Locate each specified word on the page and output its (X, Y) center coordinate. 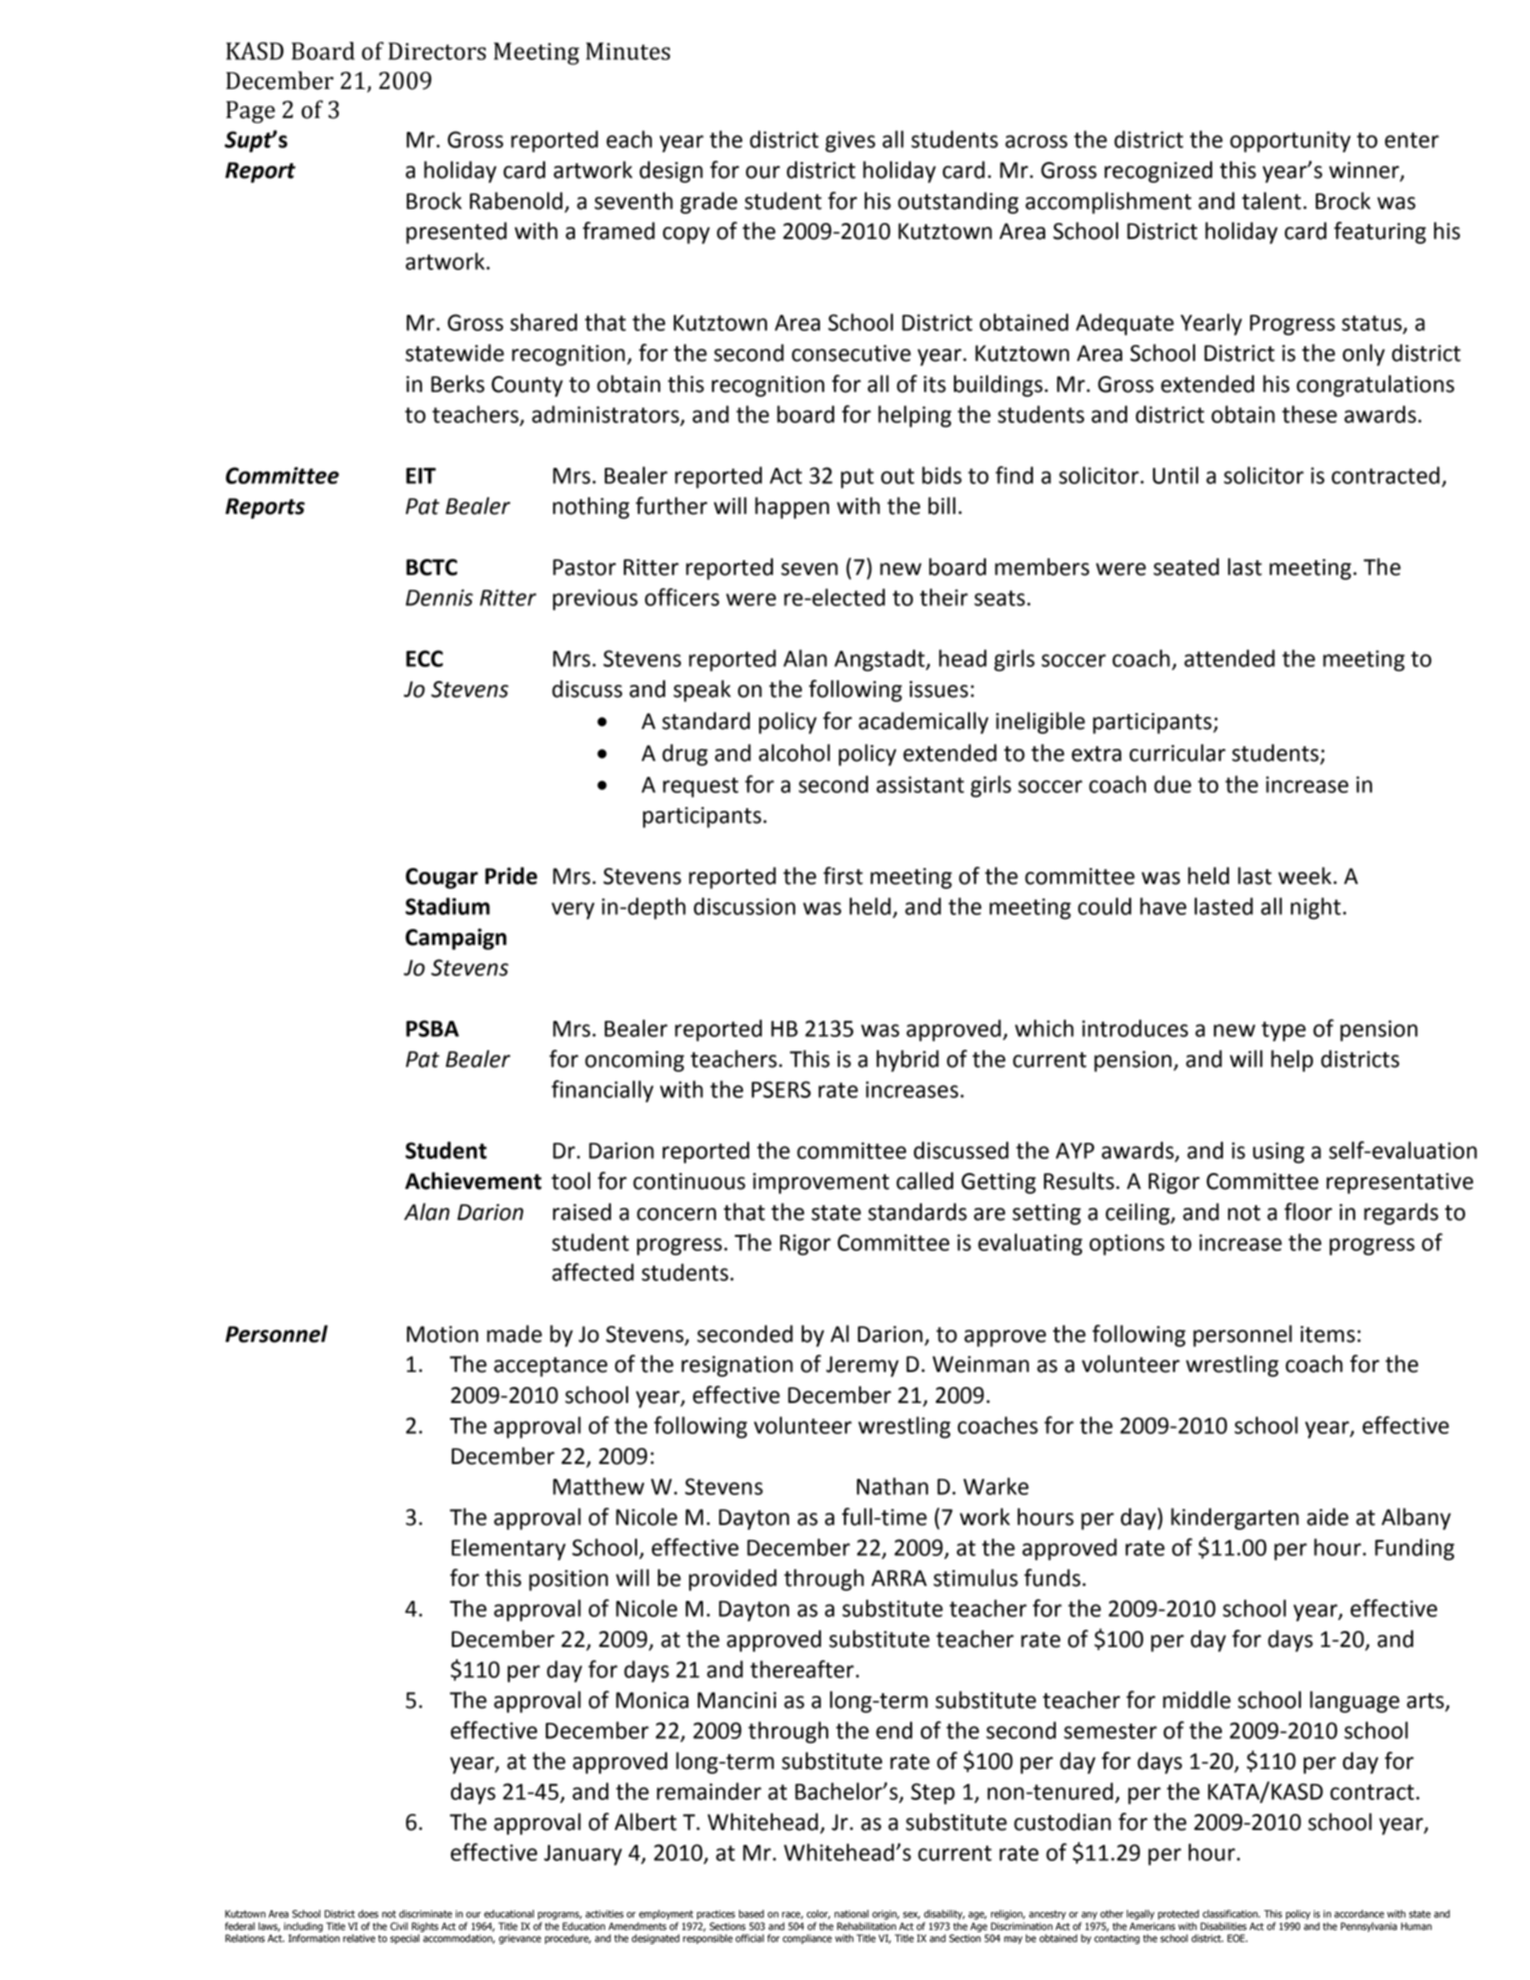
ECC (424, 658)
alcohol (794, 753)
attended (1229, 658)
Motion (442, 1334)
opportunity (1290, 142)
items (1327, 1334)
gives (850, 142)
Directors (437, 51)
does (368, 1914)
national (851, 1914)
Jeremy (862, 1366)
